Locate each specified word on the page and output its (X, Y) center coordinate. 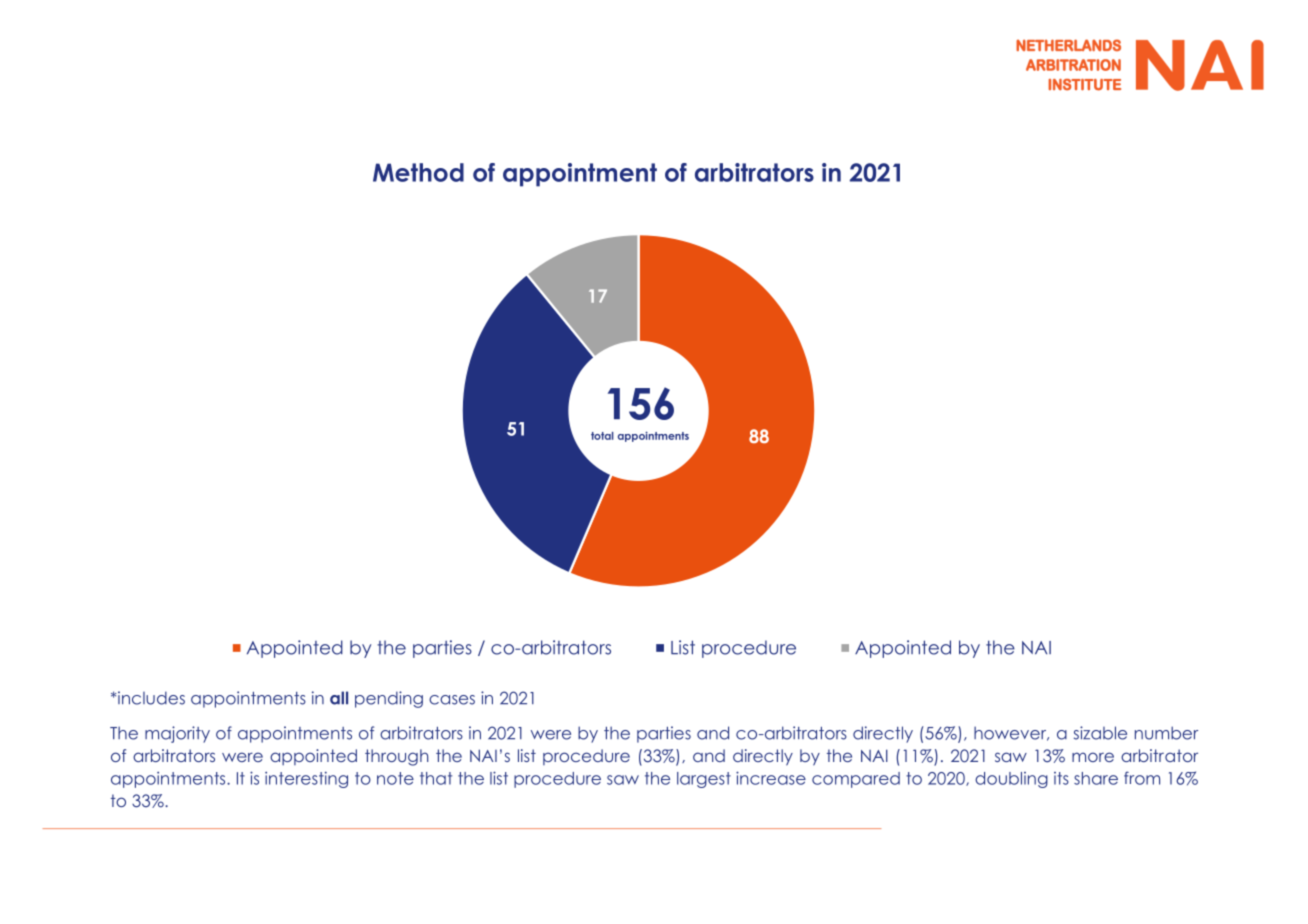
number (1166, 733)
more (1093, 757)
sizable (1100, 733)
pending (389, 699)
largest (704, 780)
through (396, 757)
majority (177, 734)
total (602, 436)
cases (452, 700)
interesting (306, 779)
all (339, 698)
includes (150, 698)
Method (418, 172)
